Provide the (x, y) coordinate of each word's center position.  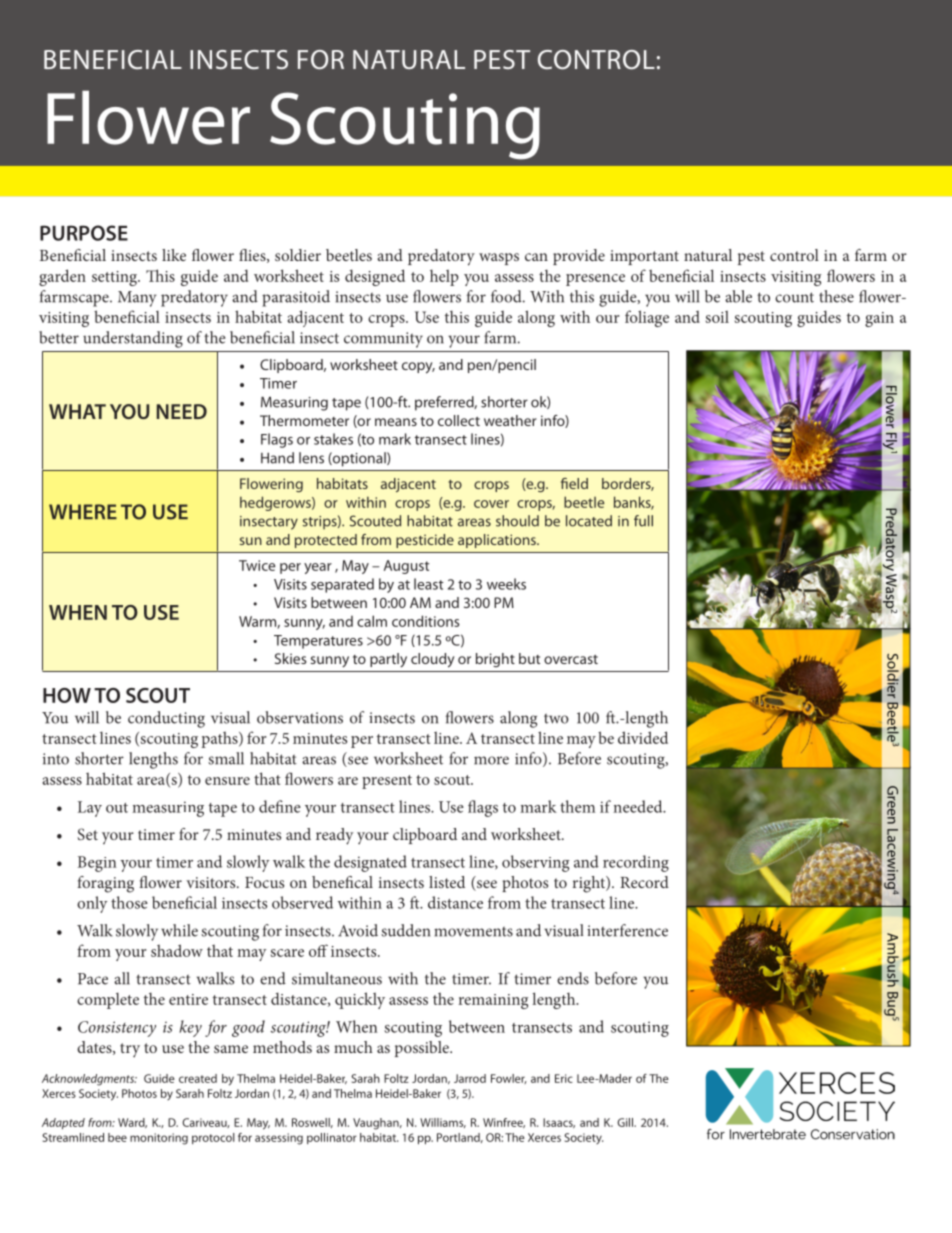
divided (643, 737)
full (643, 521)
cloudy (432, 660)
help (444, 277)
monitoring (159, 1139)
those (129, 902)
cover (491, 504)
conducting (166, 719)
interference (627, 930)
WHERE (83, 511)
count (794, 297)
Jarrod (470, 1078)
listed (447, 882)
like (174, 255)
